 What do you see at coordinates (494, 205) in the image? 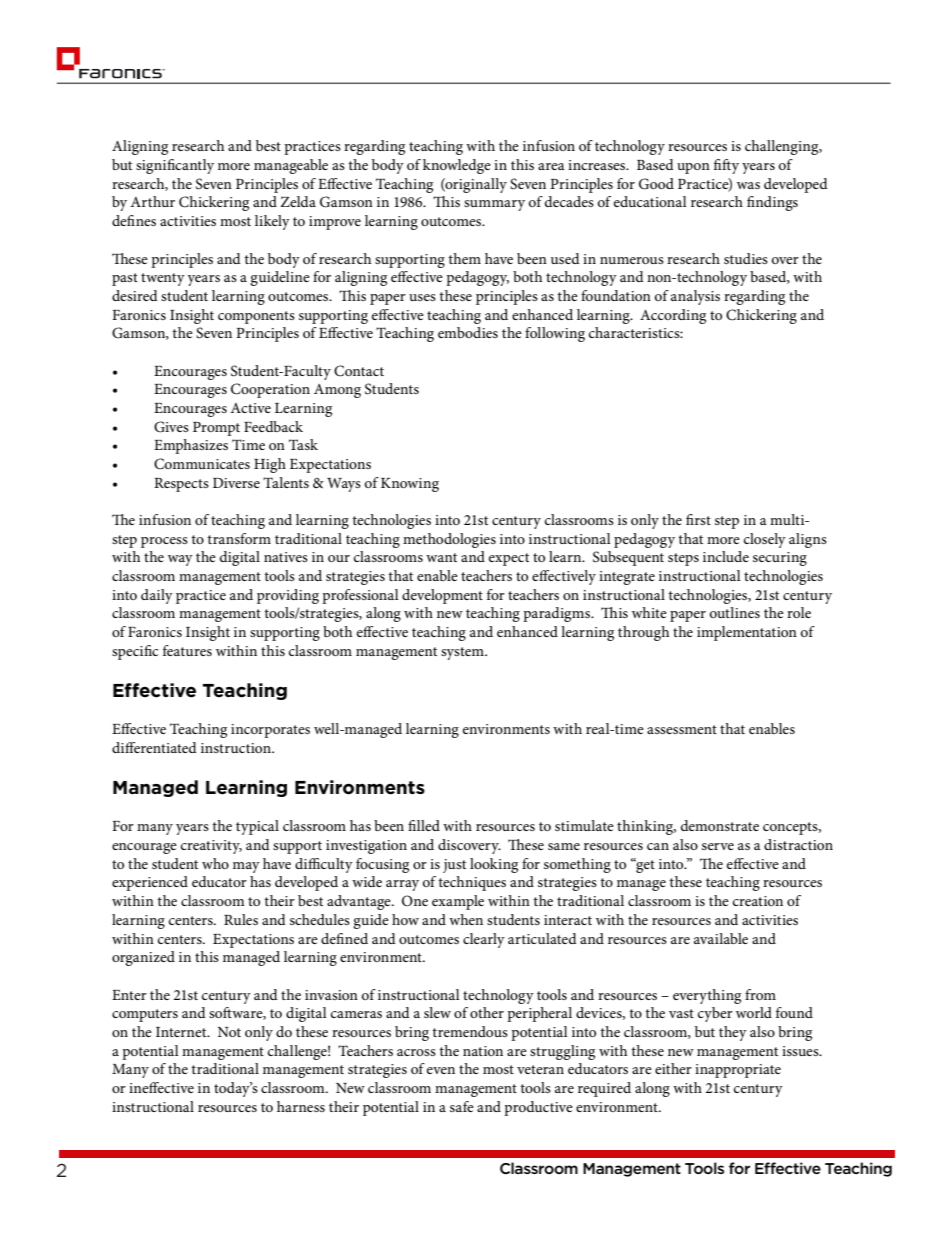
I see `summary` at bounding box center [494, 205].
